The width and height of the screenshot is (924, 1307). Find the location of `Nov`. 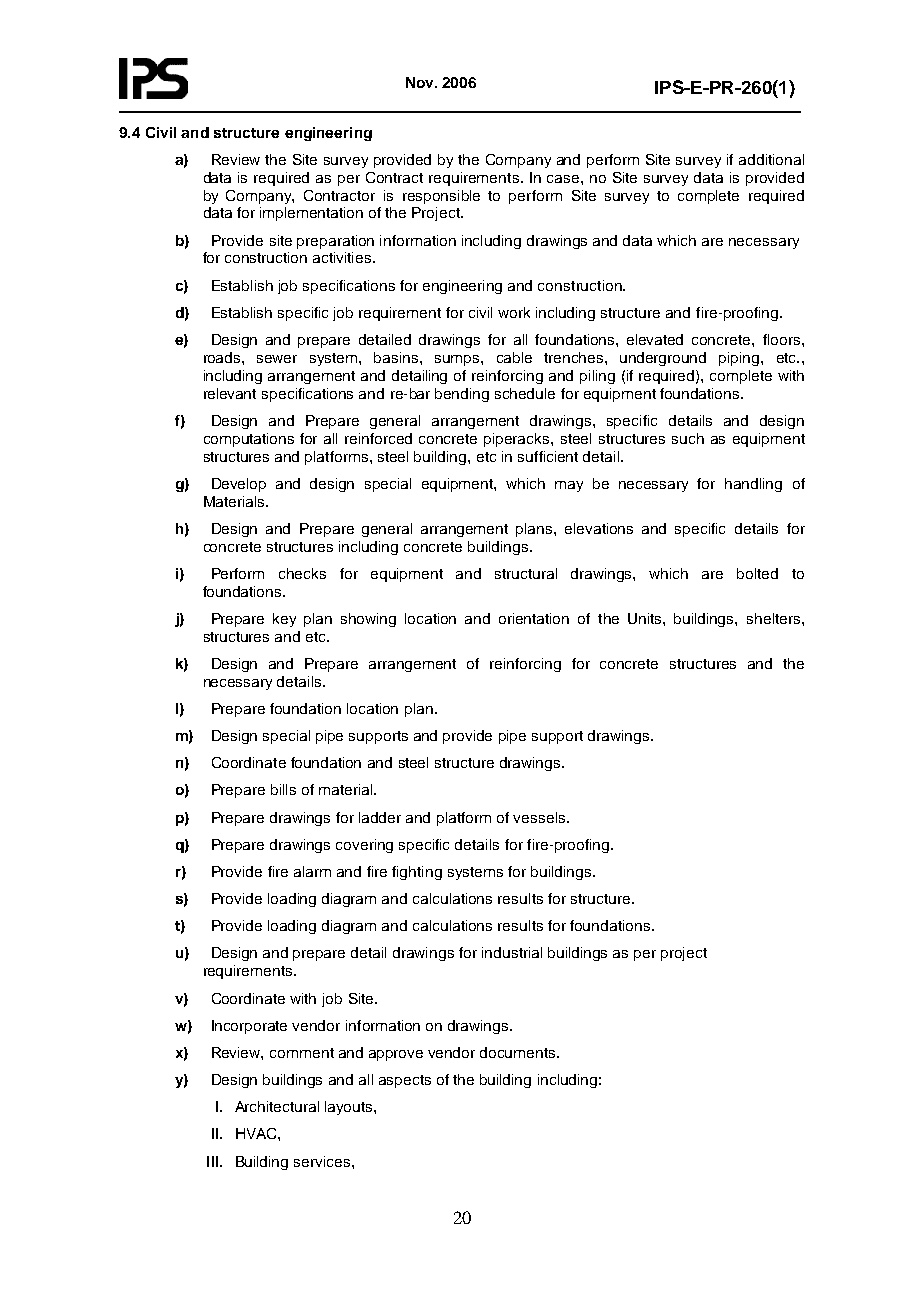

Nov is located at coordinates (421, 82).
